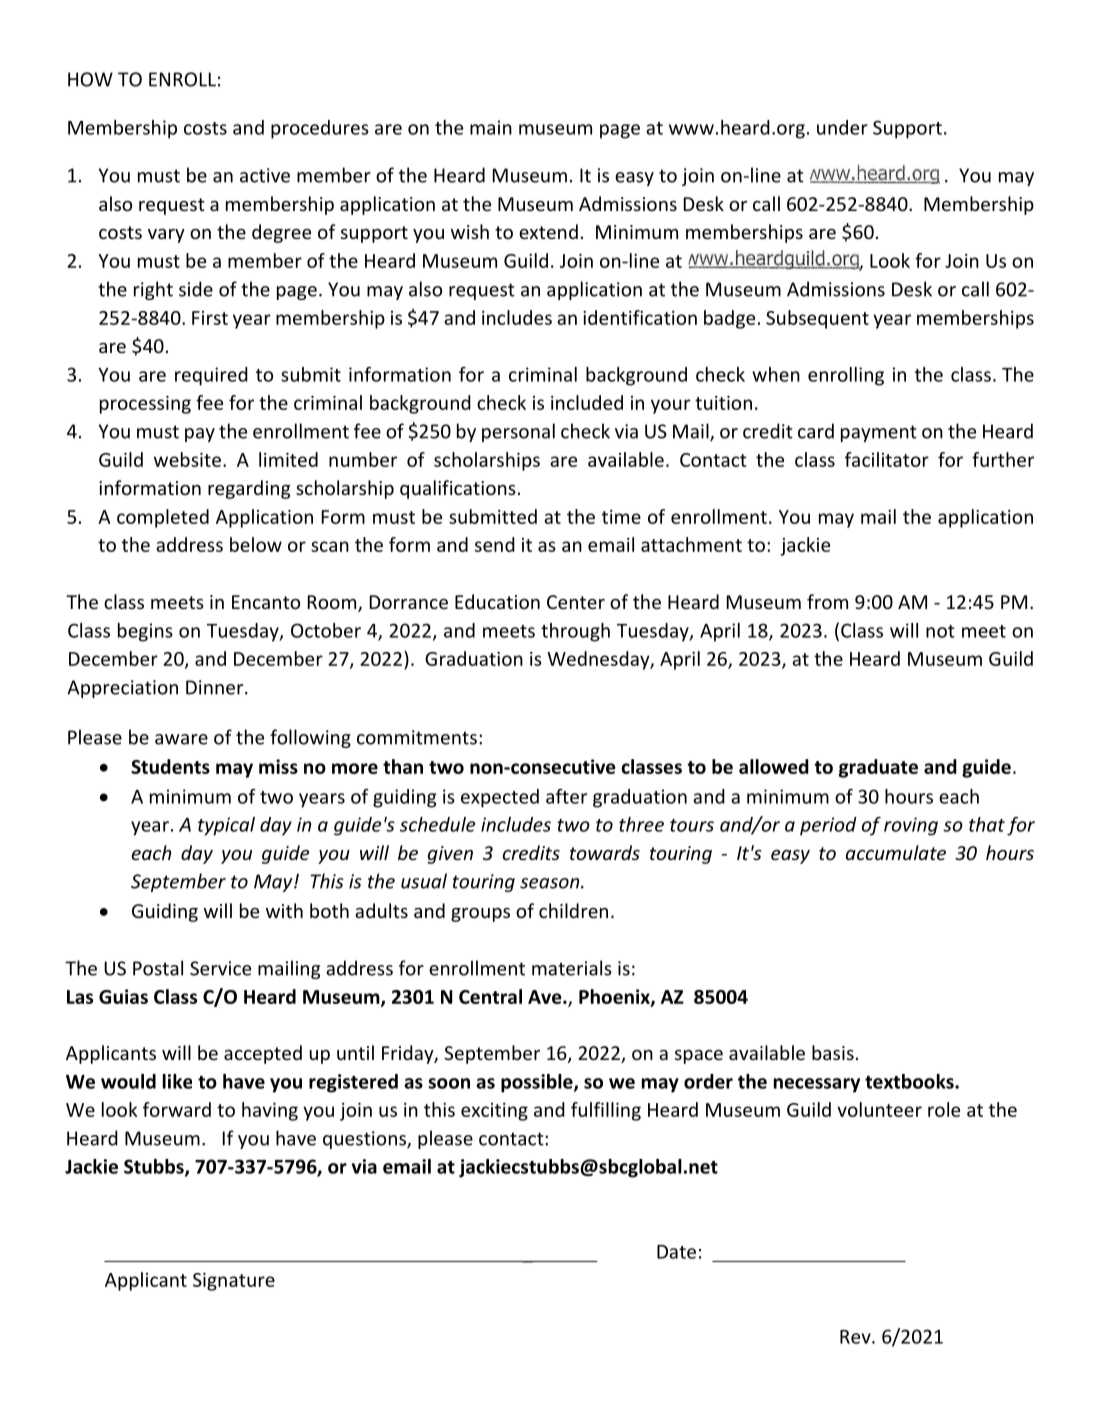  I want to click on Signature, so click(234, 1282).
